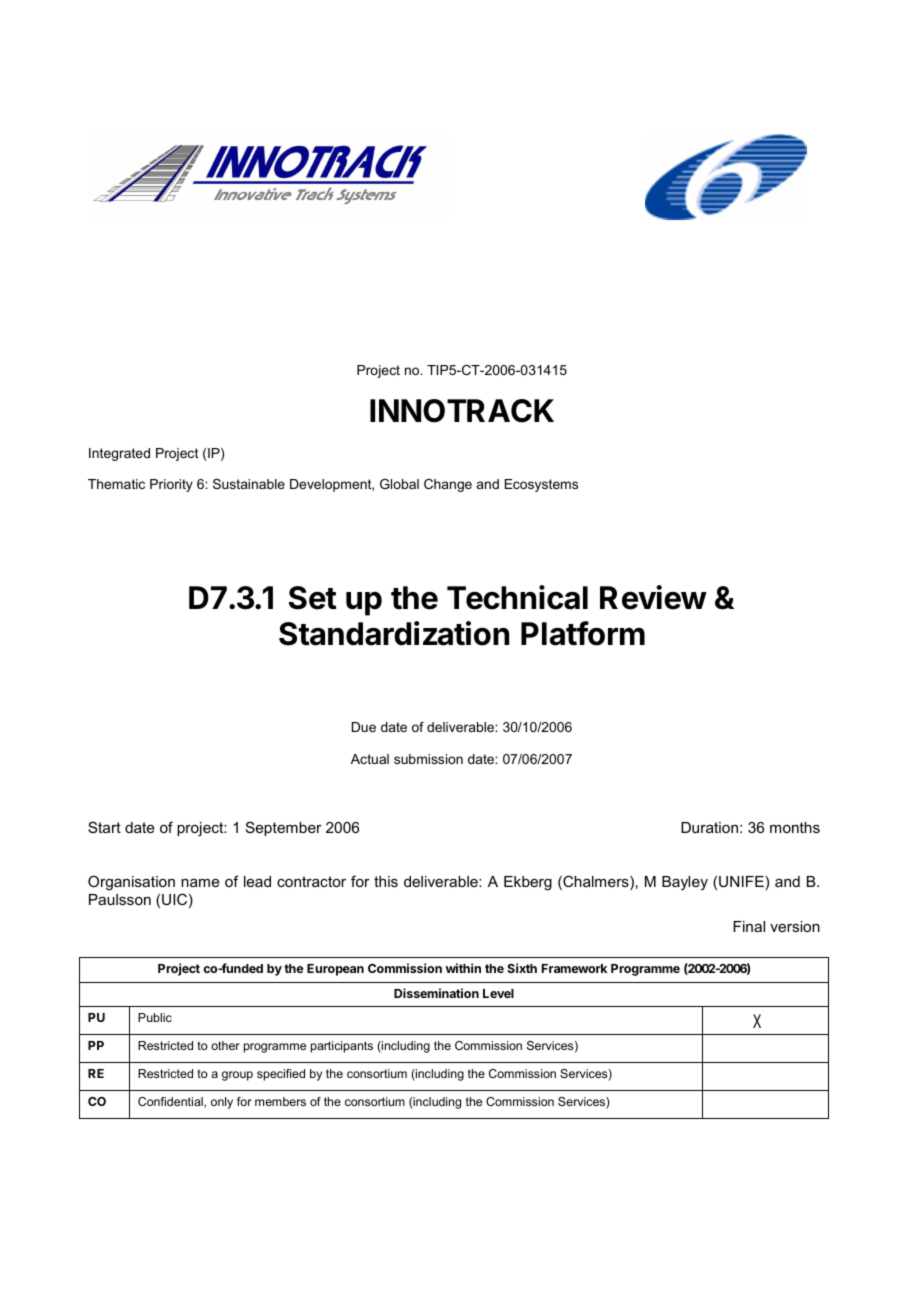 The image size is (924, 1308). What do you see at coordinates (171, 485) in the screenshot?
I see `Priority` at bounding box center [171, 485].
